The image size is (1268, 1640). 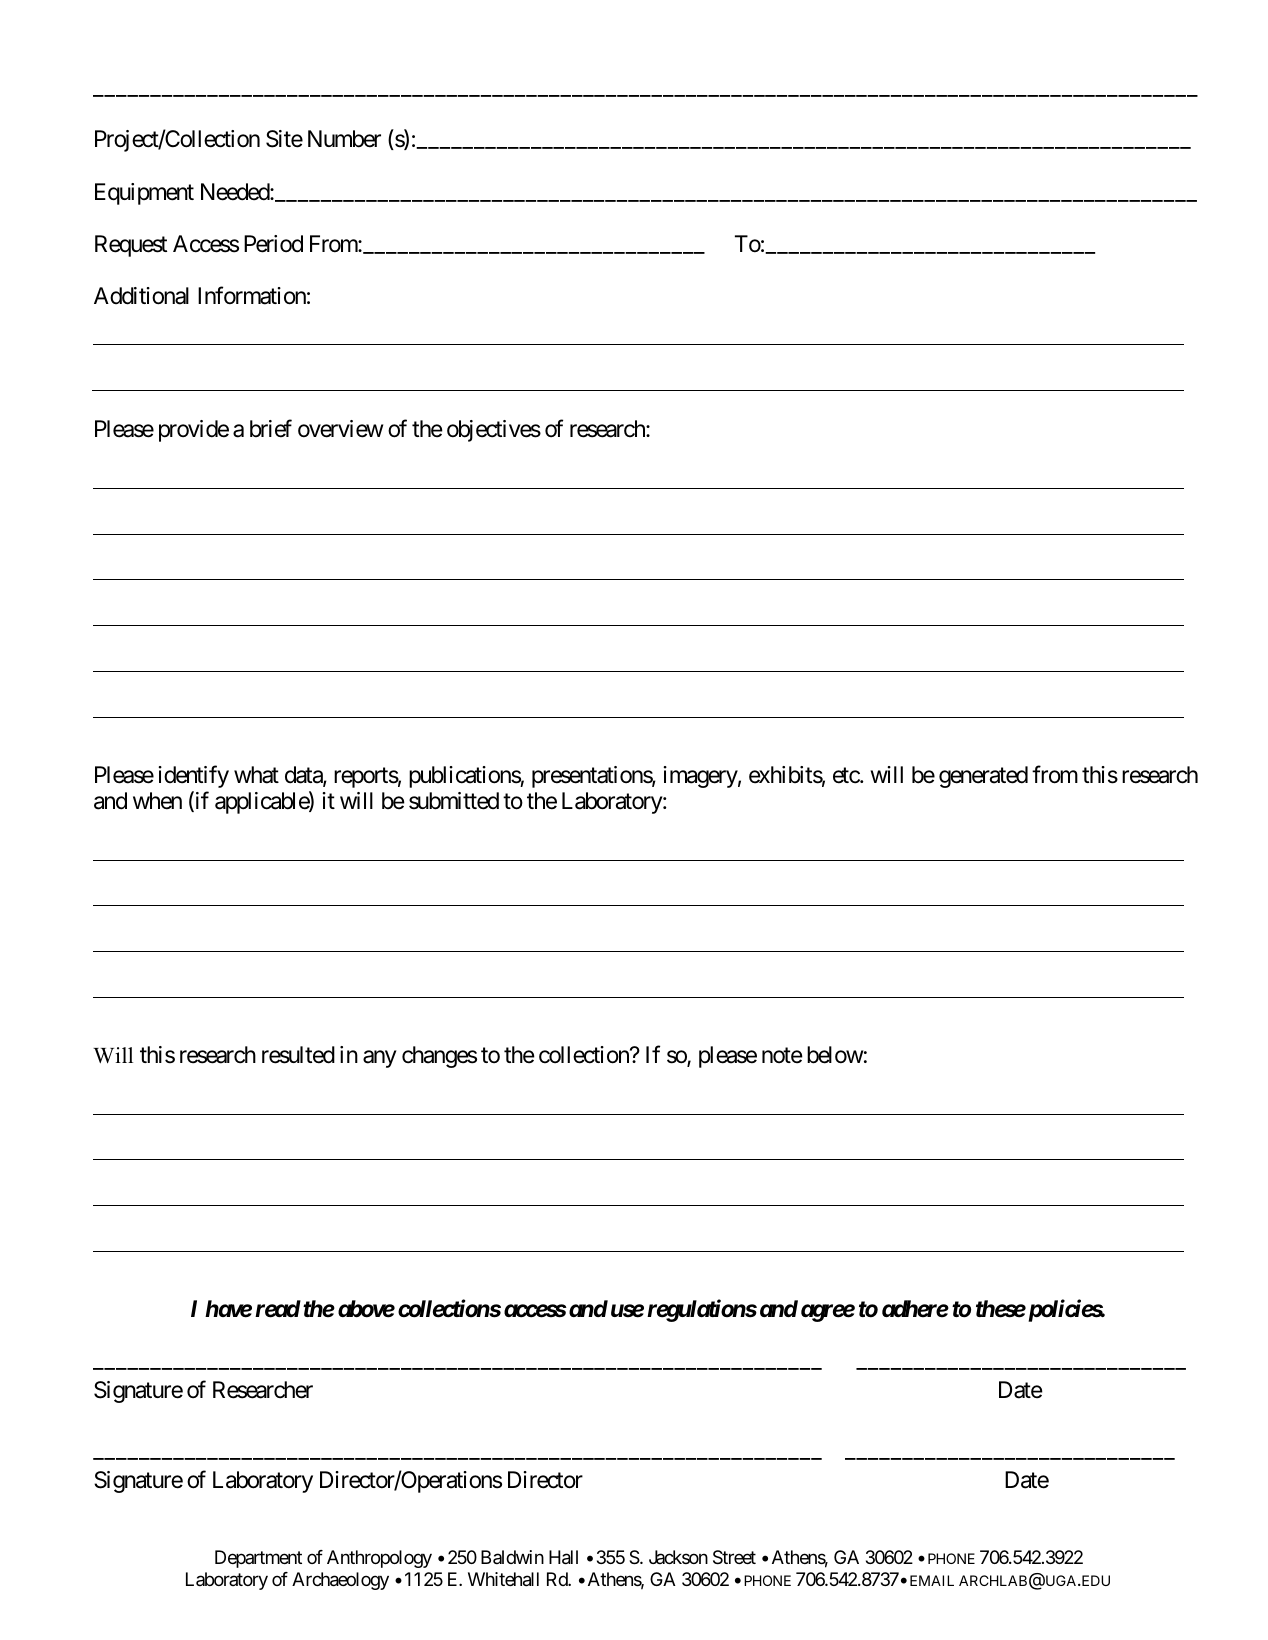 What do you see at coordinates (258, 1559) in the screenshot?
I see `Department` at bounding box center [258, 1559].
